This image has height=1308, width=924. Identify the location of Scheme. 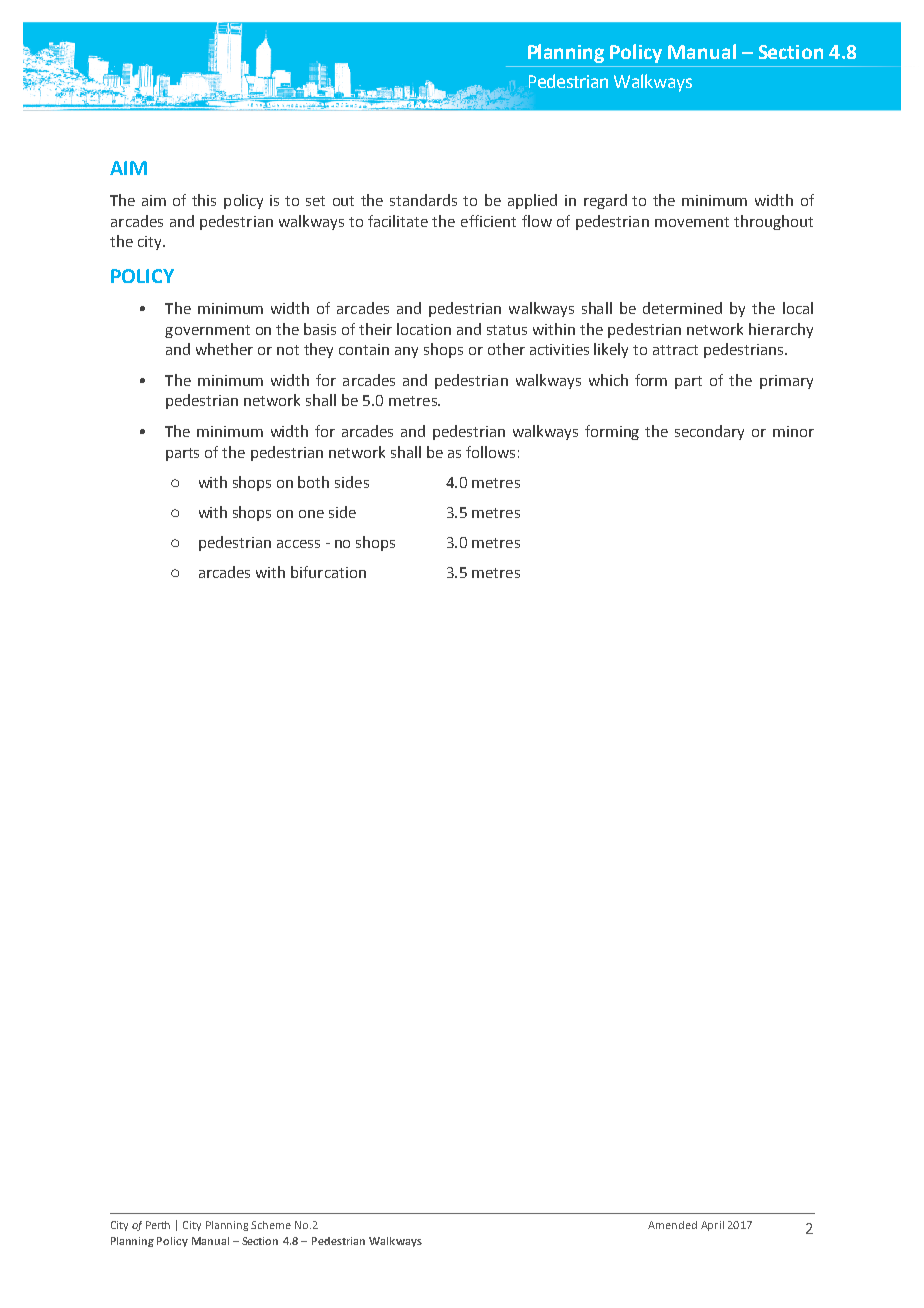
(271, 1225).
